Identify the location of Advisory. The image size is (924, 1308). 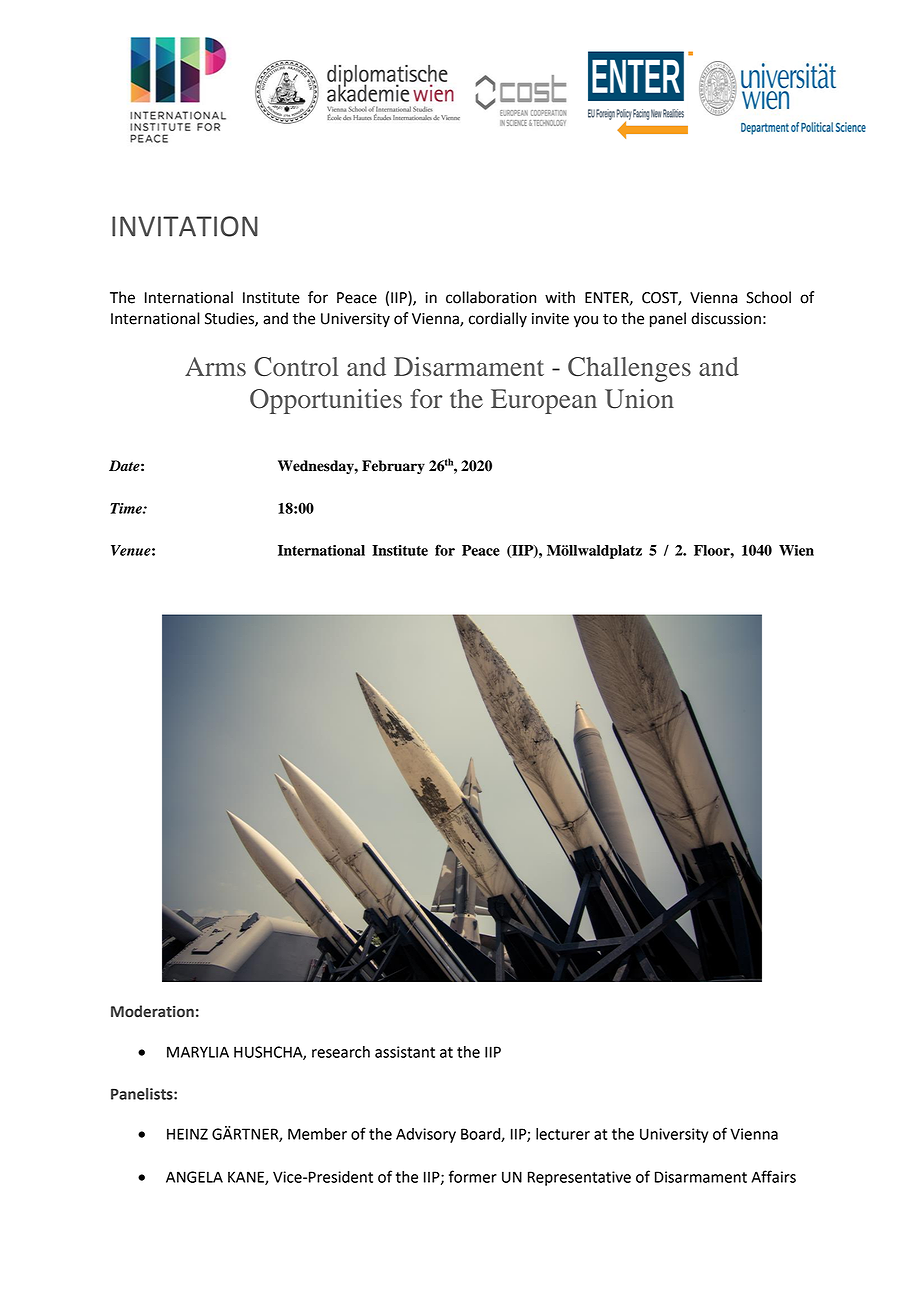
(426, 1135).
